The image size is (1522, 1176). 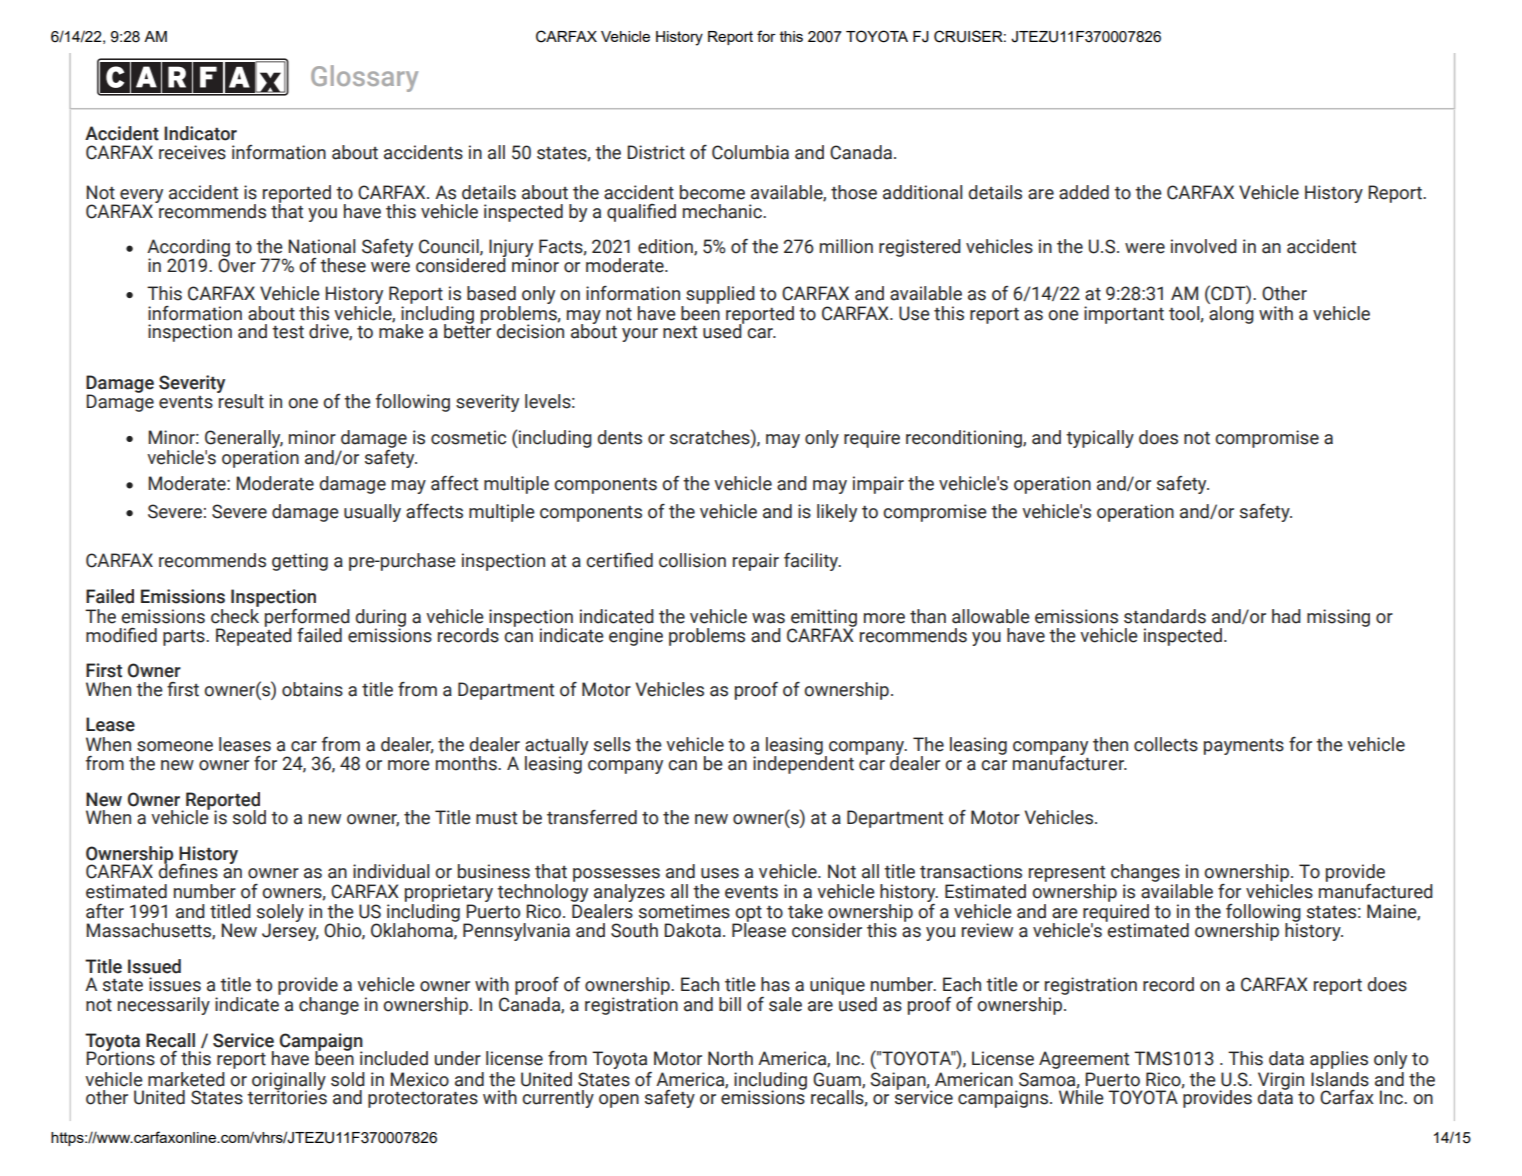 What do you see at coordinates (1281, 1082) in the document?
I see `Virgin` at bounding box center [1281, 1082].
